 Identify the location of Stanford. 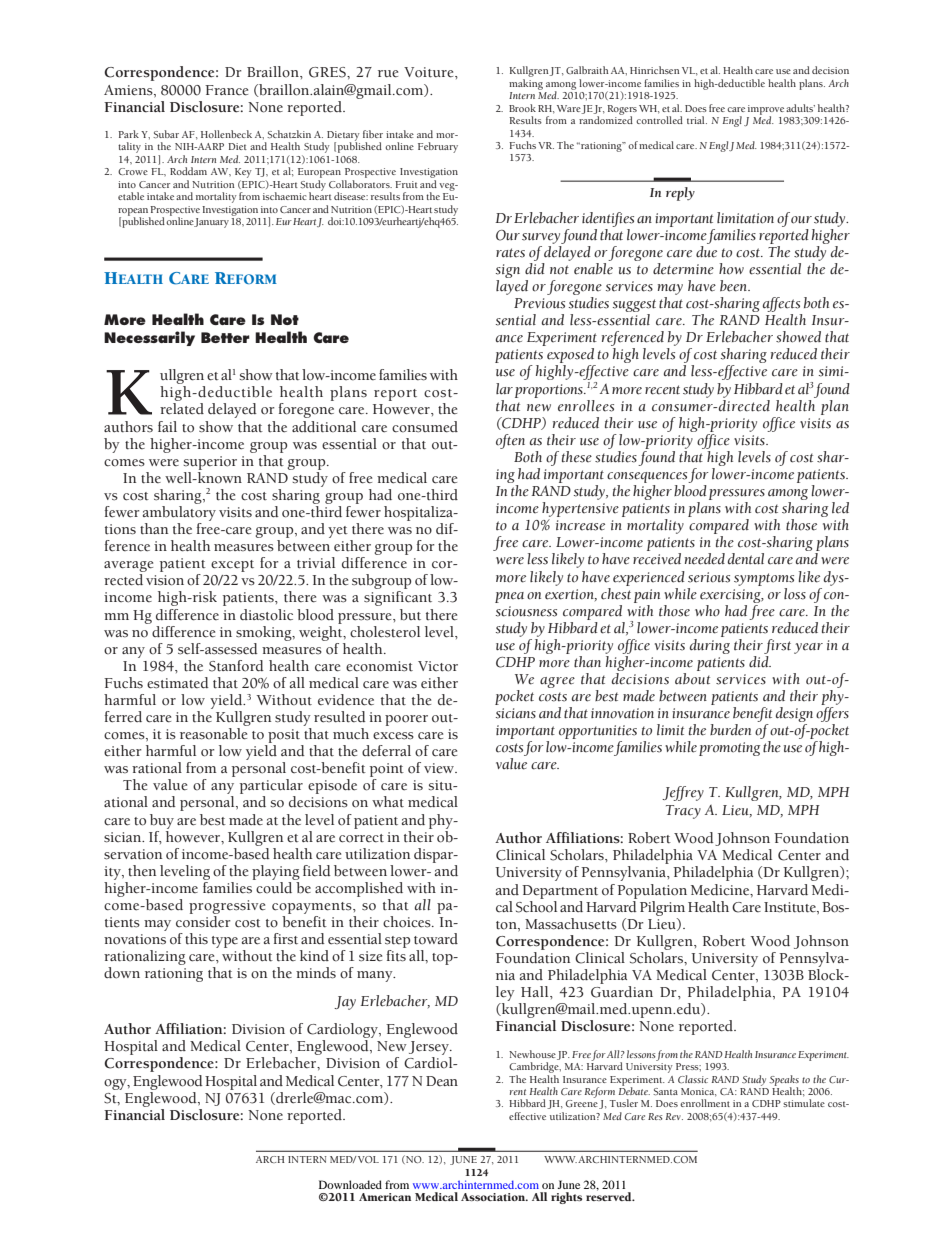
(236, 666).
